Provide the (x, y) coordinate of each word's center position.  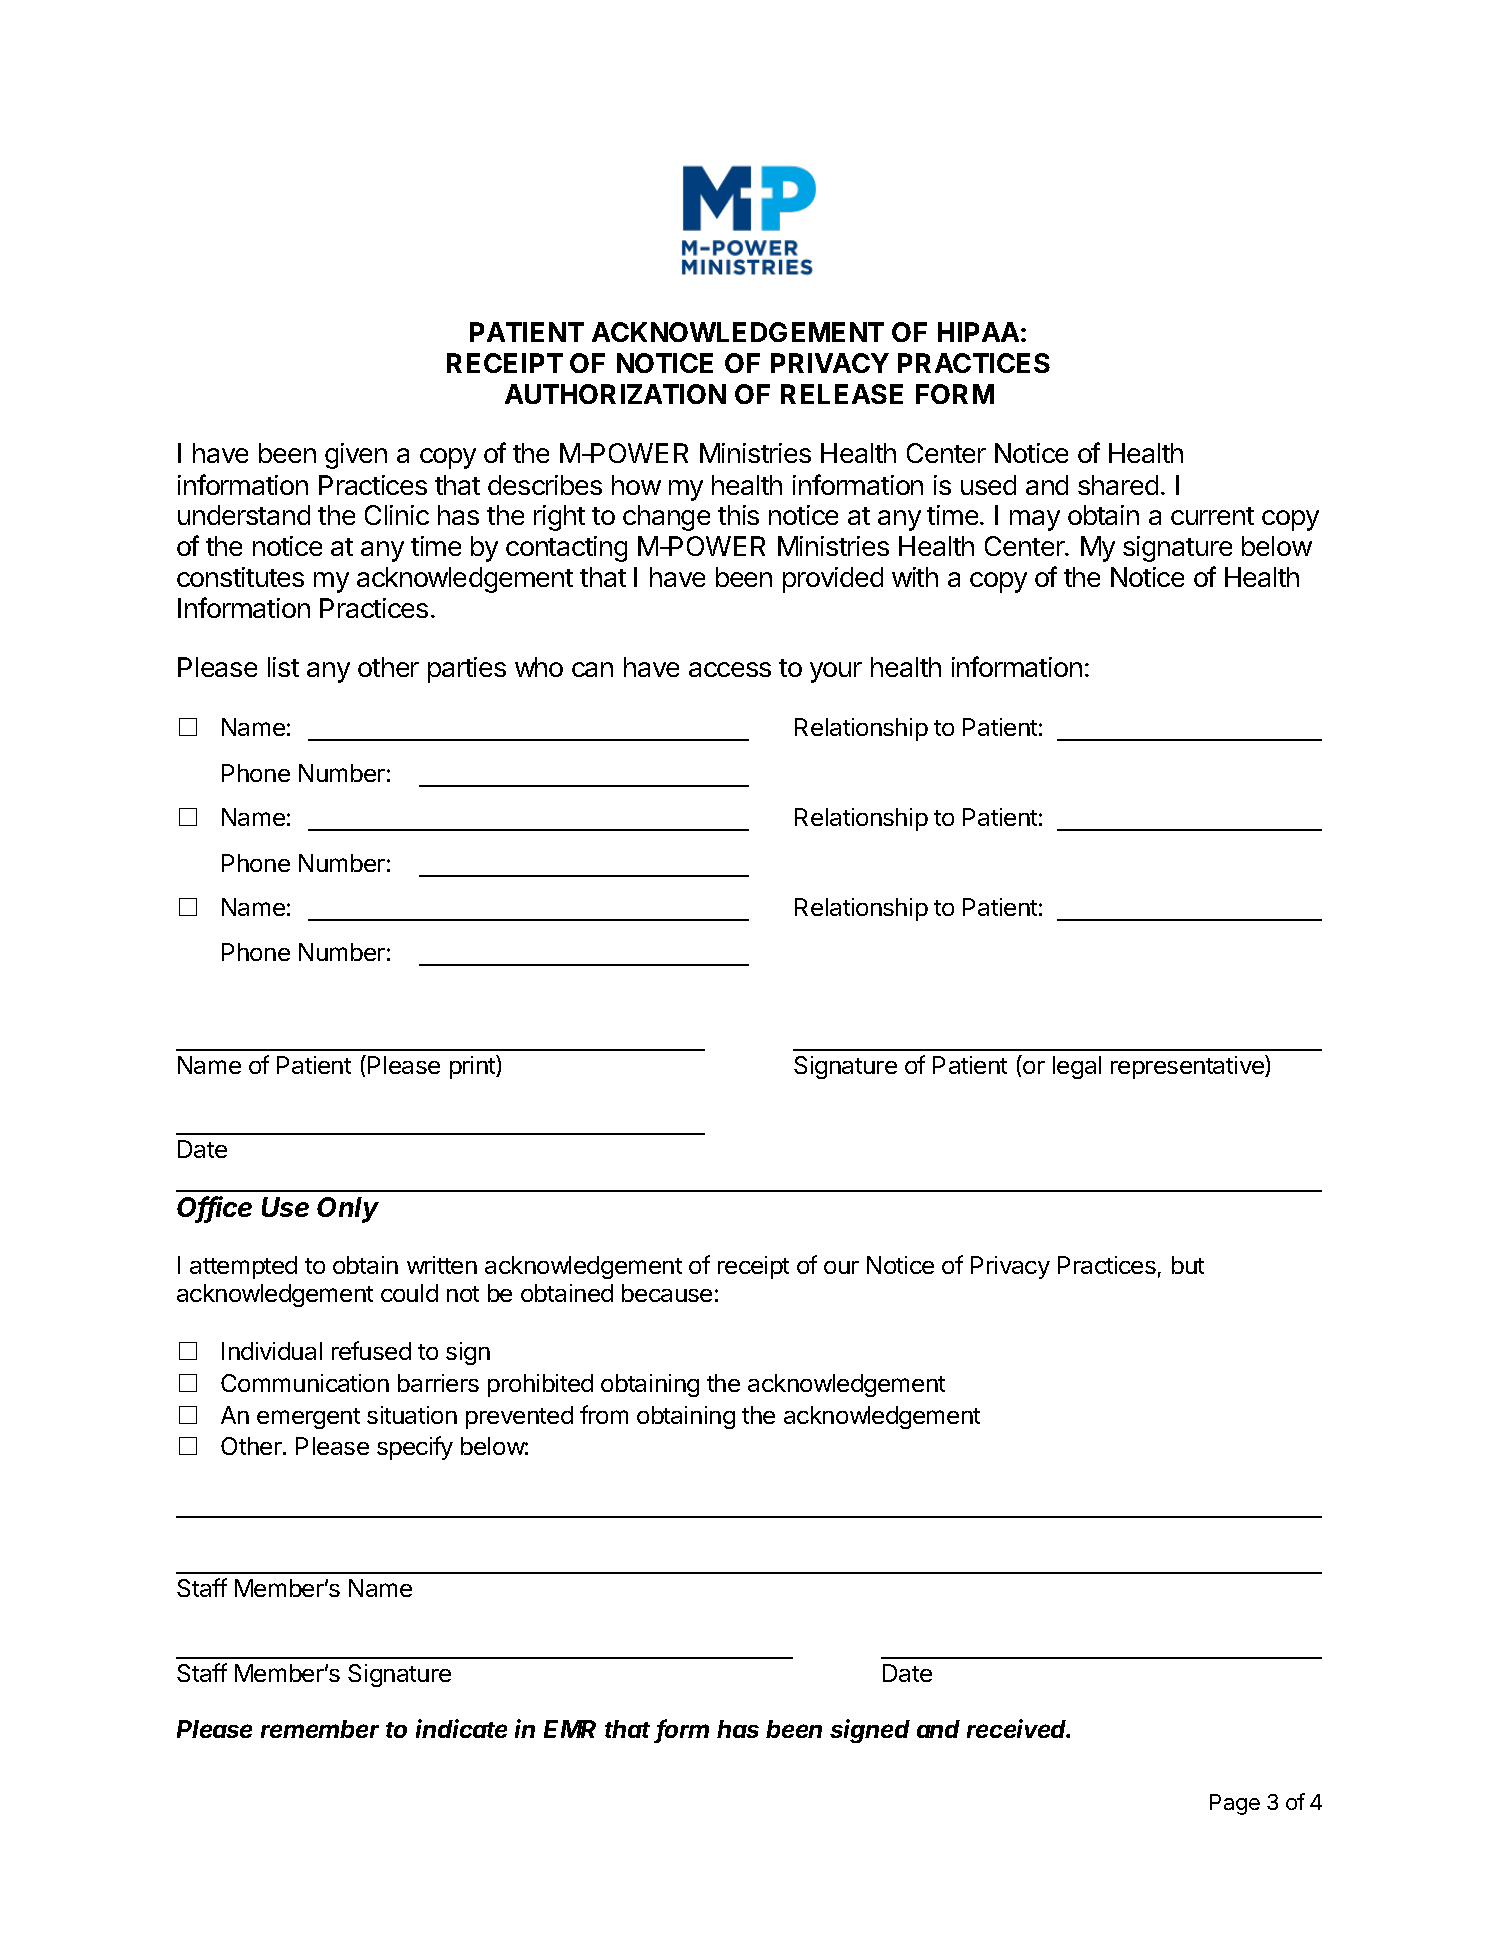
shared (1118, 485)
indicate (461, 1728)
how (636, 485)
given (356, 456)
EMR (570, 1729)
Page (1235, 1804)
